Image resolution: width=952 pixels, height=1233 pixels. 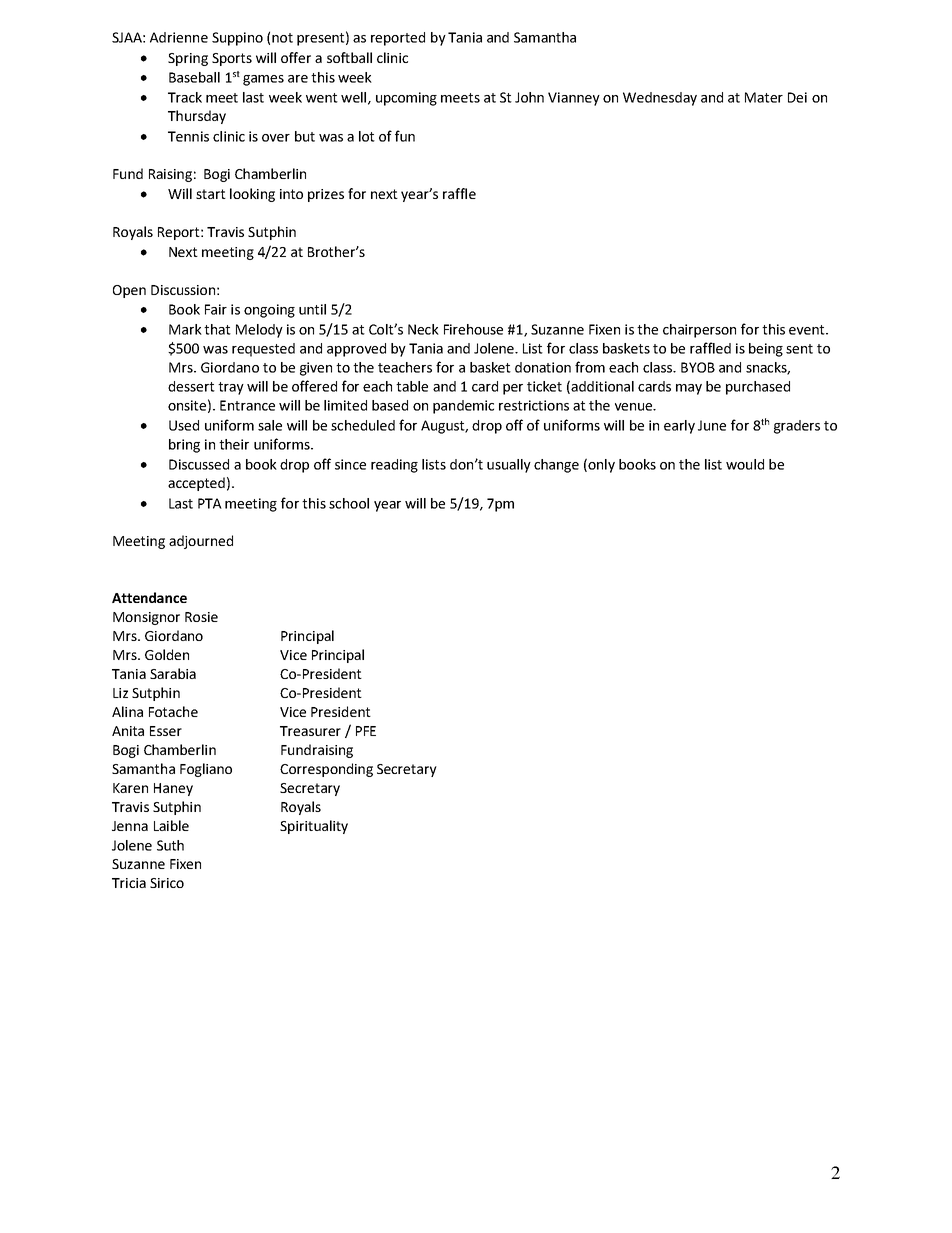 What do you see at coordinates (199, 464) in the screenshot?
I see `Discussed` at bounding box center [199, 464].
